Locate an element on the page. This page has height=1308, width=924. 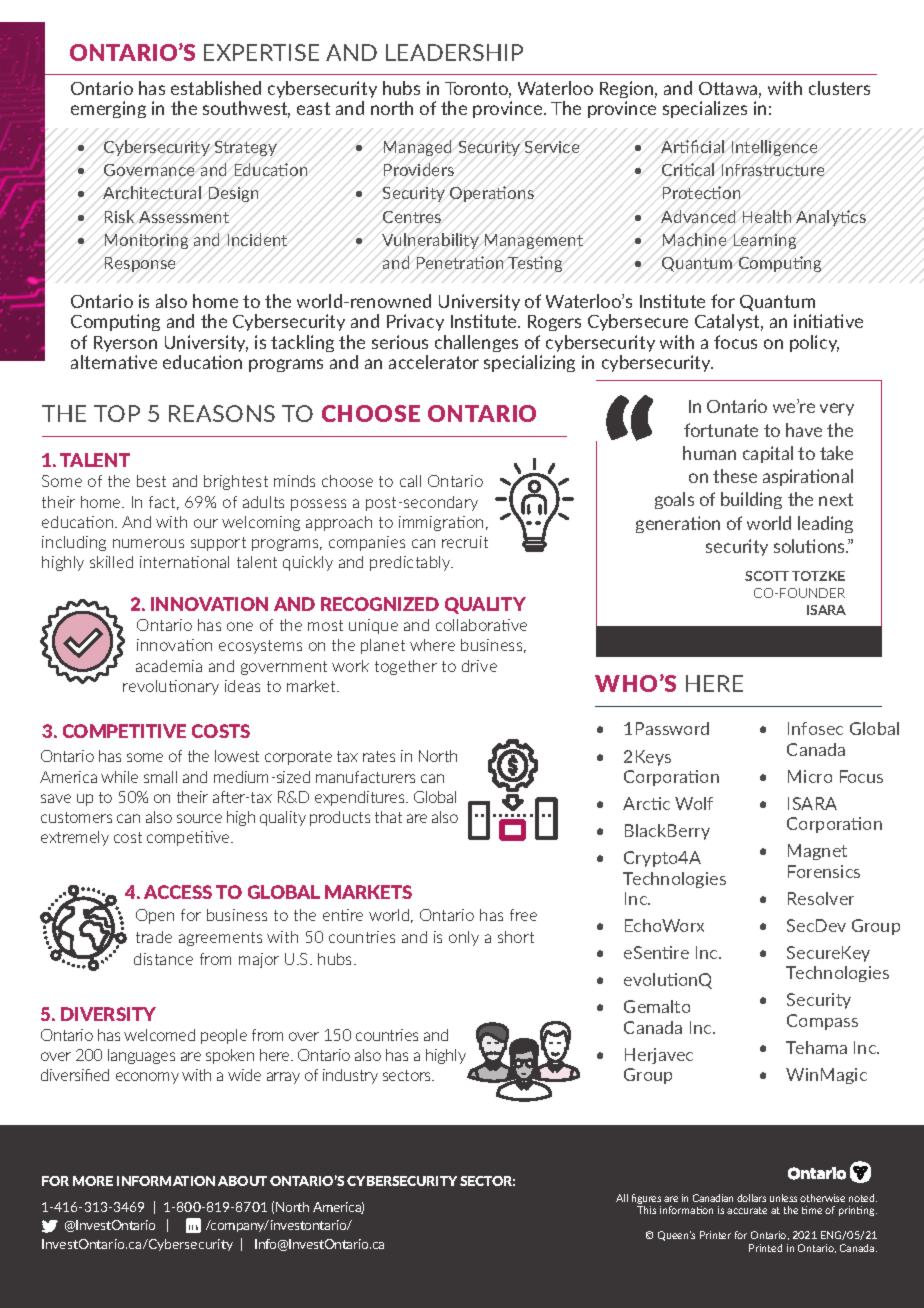
This is located at coordinates (646, 1210).
